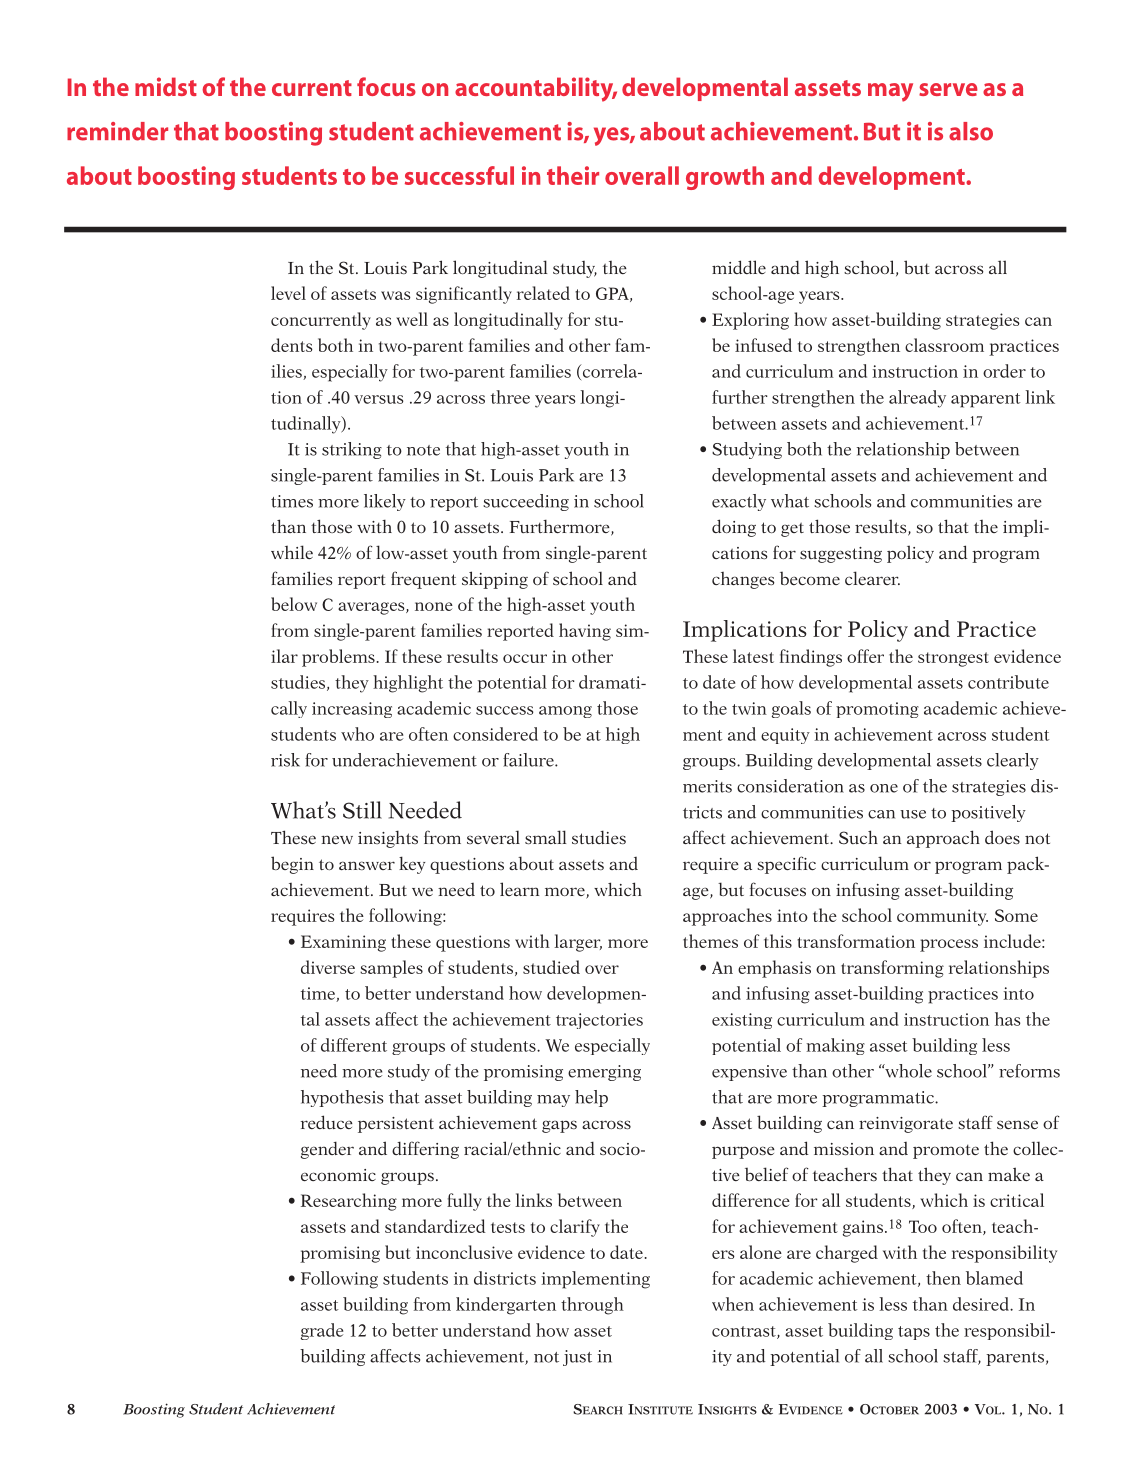  Describe the element at coordinates (285, 760) in the document. I see `risk` at that location.
